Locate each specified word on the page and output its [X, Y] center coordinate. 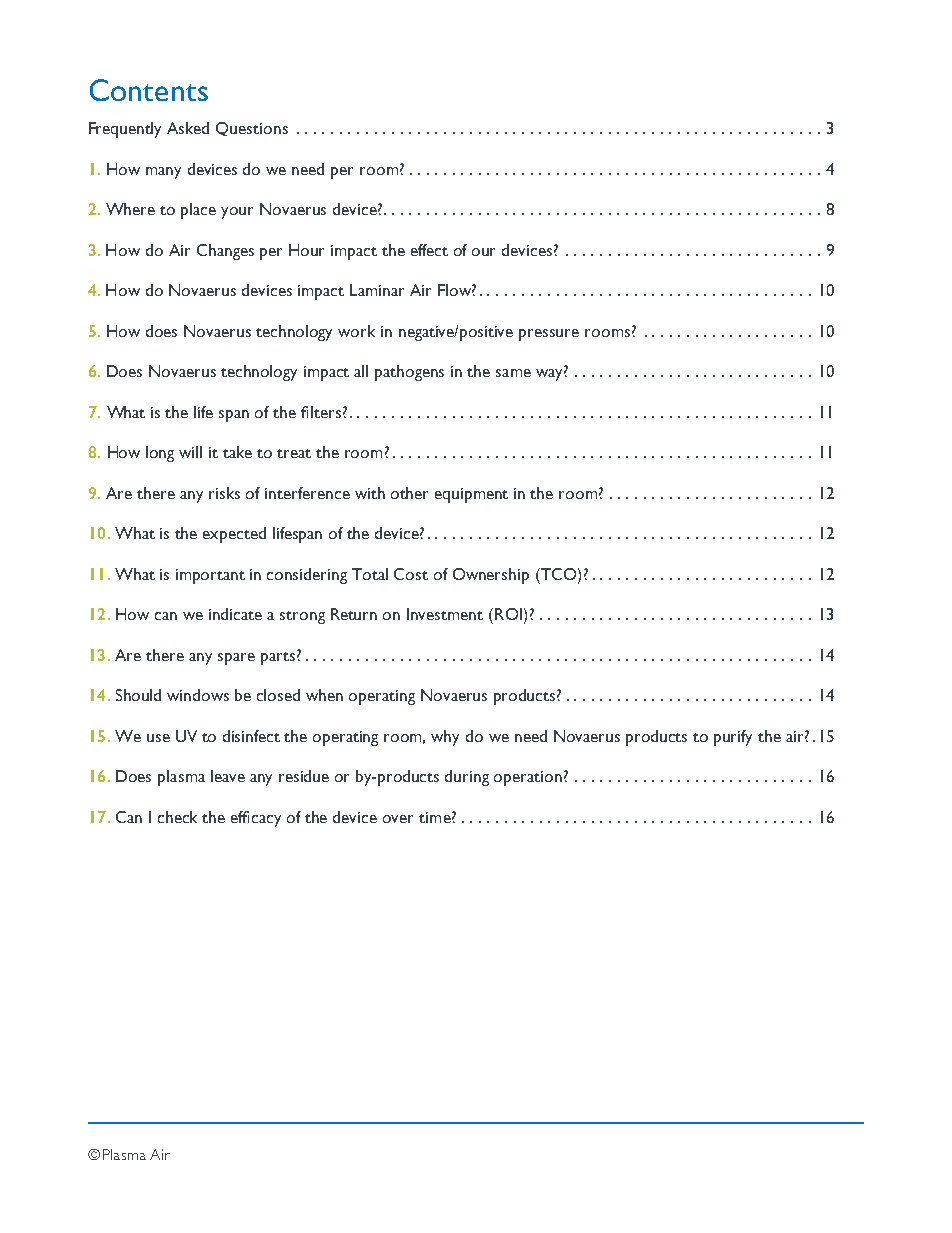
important [210, 576]
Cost [411, 574]
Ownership [491, 576]
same [513, 373]
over [398, 819]
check [177, 817]
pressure [549, 335]
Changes [225, 252]
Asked [188, 128]
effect [429, 250]
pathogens [409, 373]
